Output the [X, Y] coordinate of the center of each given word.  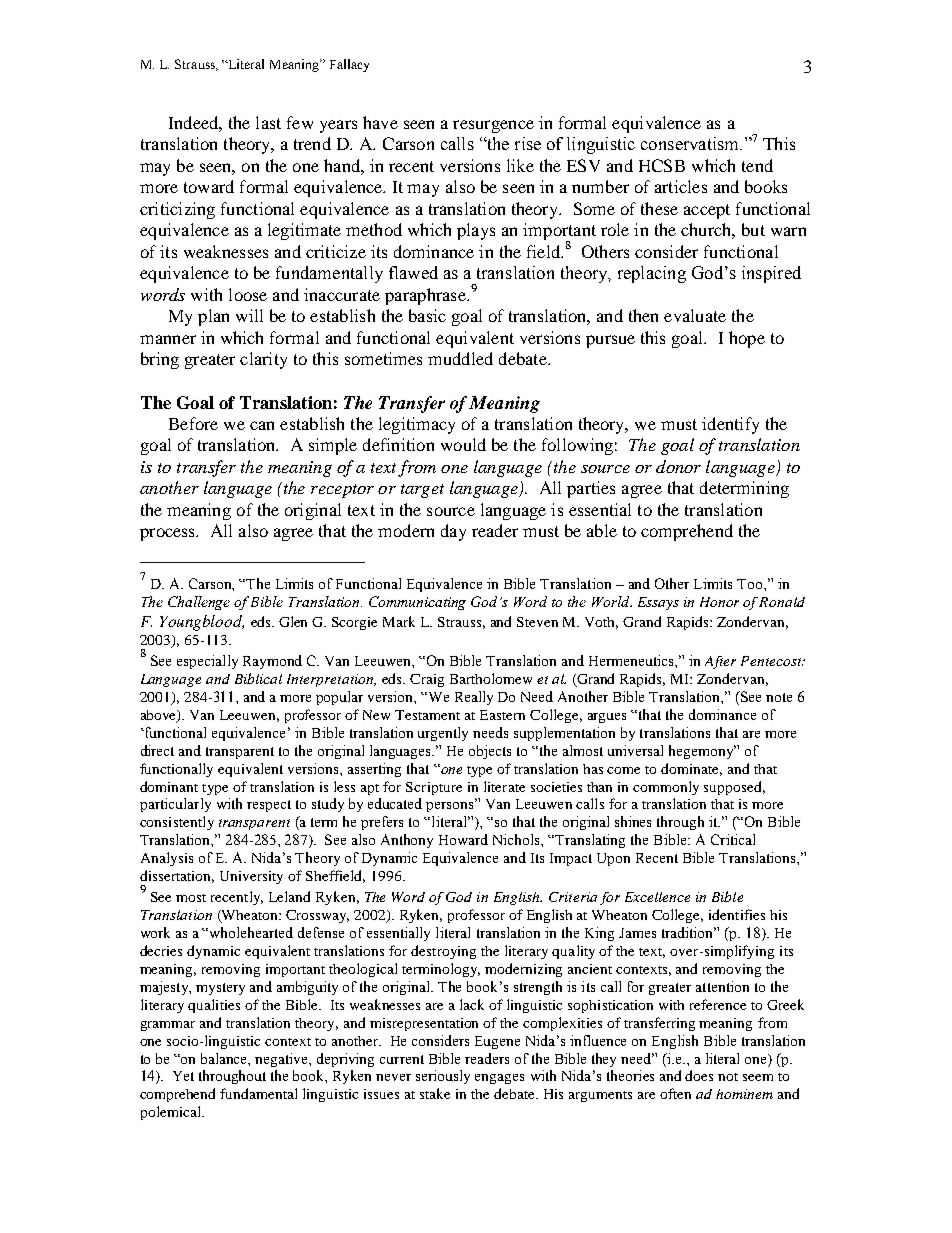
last [268, 122]
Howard [463, 839]
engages [499, 1079]
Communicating [417, 603]
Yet [183, 1076]
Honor [719, 602]
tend [757, 165]
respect [269, 806]
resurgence [493, 126]
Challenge [199, 603]
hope [747, 339]
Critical [733, 839]
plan [213, 317]
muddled [460, 358]
